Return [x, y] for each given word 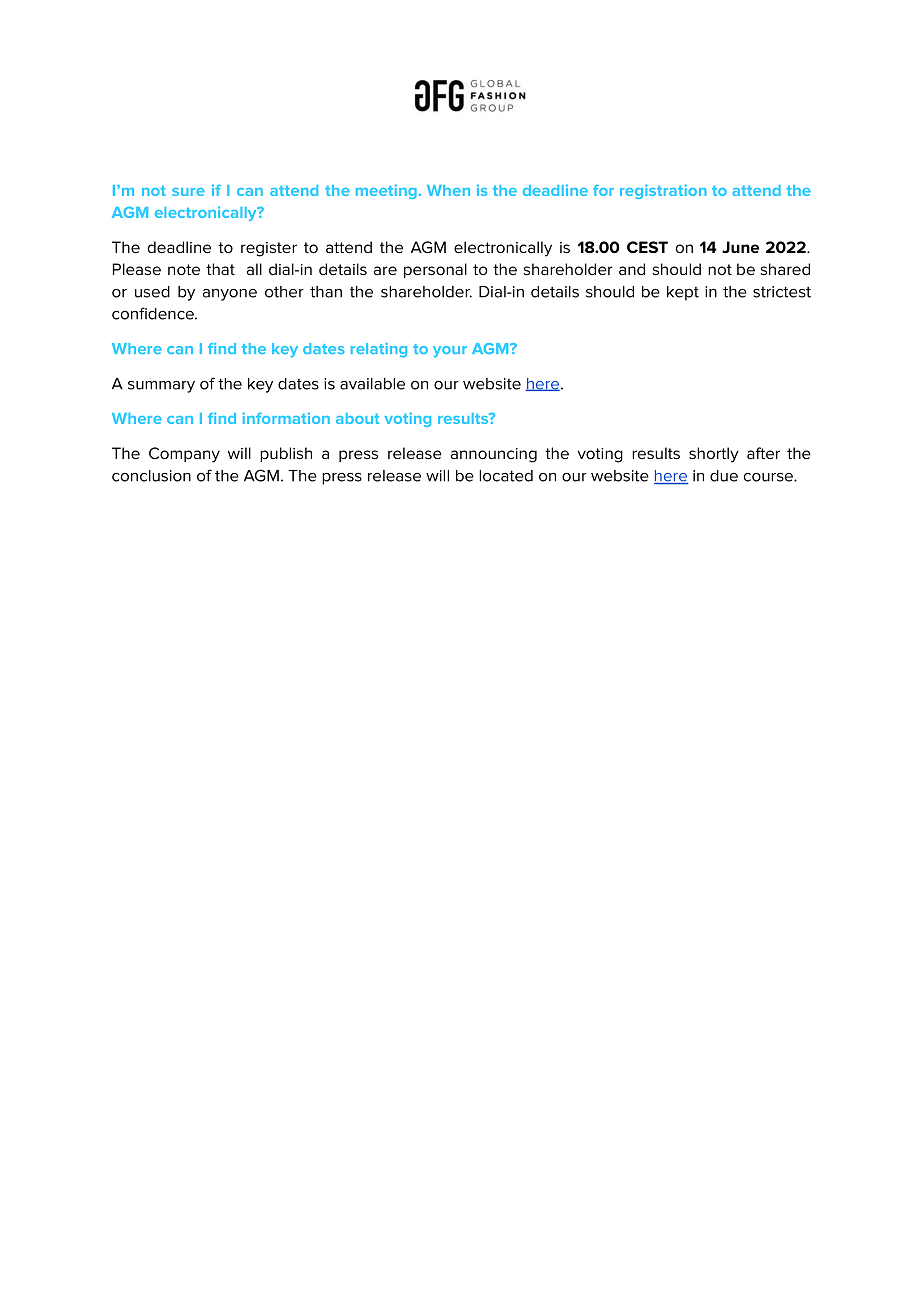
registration [663, 191]
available [372, 384]
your [450, 352]
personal [435, 270]
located [506, 476]
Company [184, 455]
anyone [230, 295]
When [448, 190]
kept [683, 293]
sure [188, 192]
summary [161, 387]
